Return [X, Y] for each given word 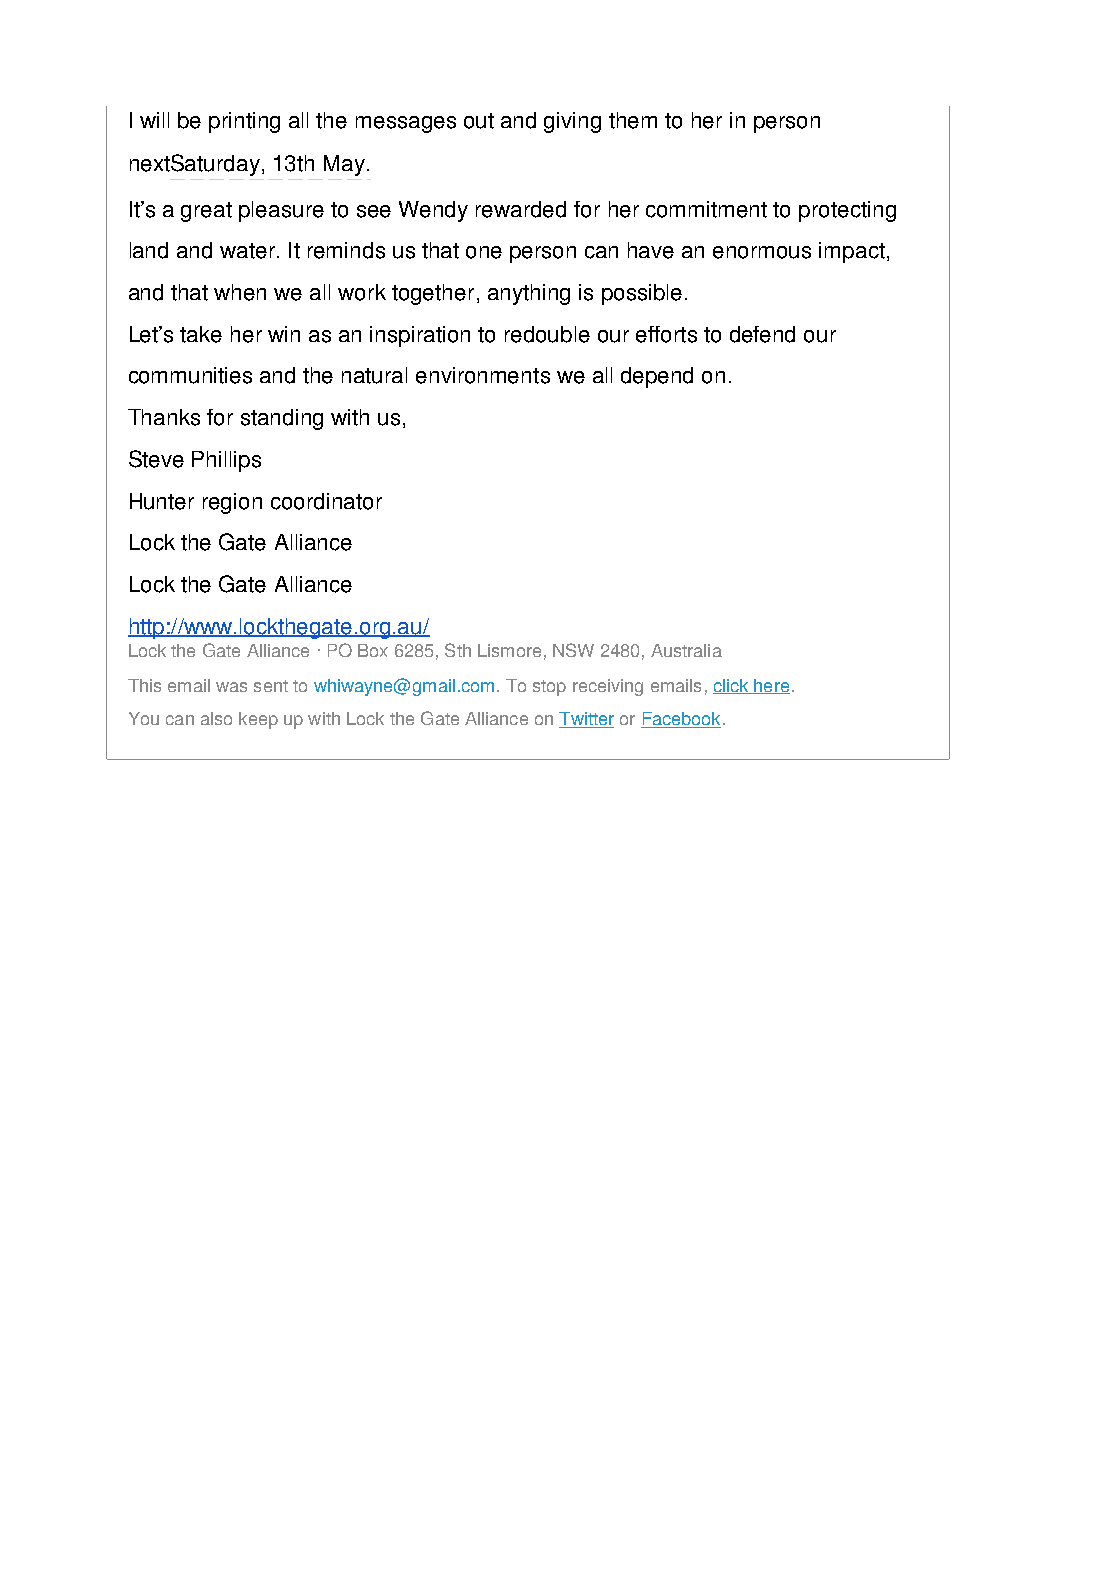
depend [657, 377]
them [633, 120]
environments [483, 375]
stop [549, 688]
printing [244, 122]
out [479, 121]
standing [282, 419]
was [231, 687]
